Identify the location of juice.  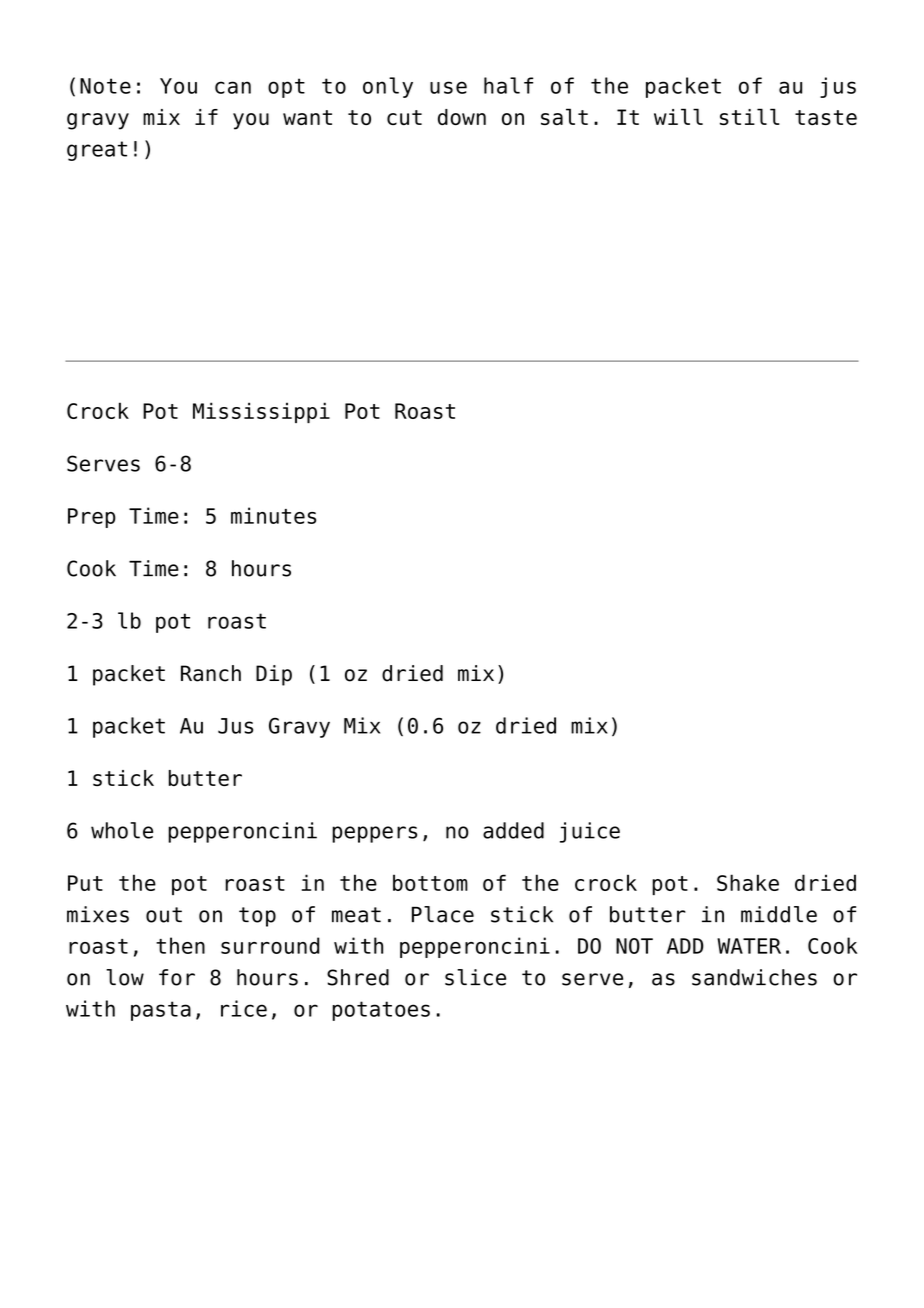
(590, 832).
